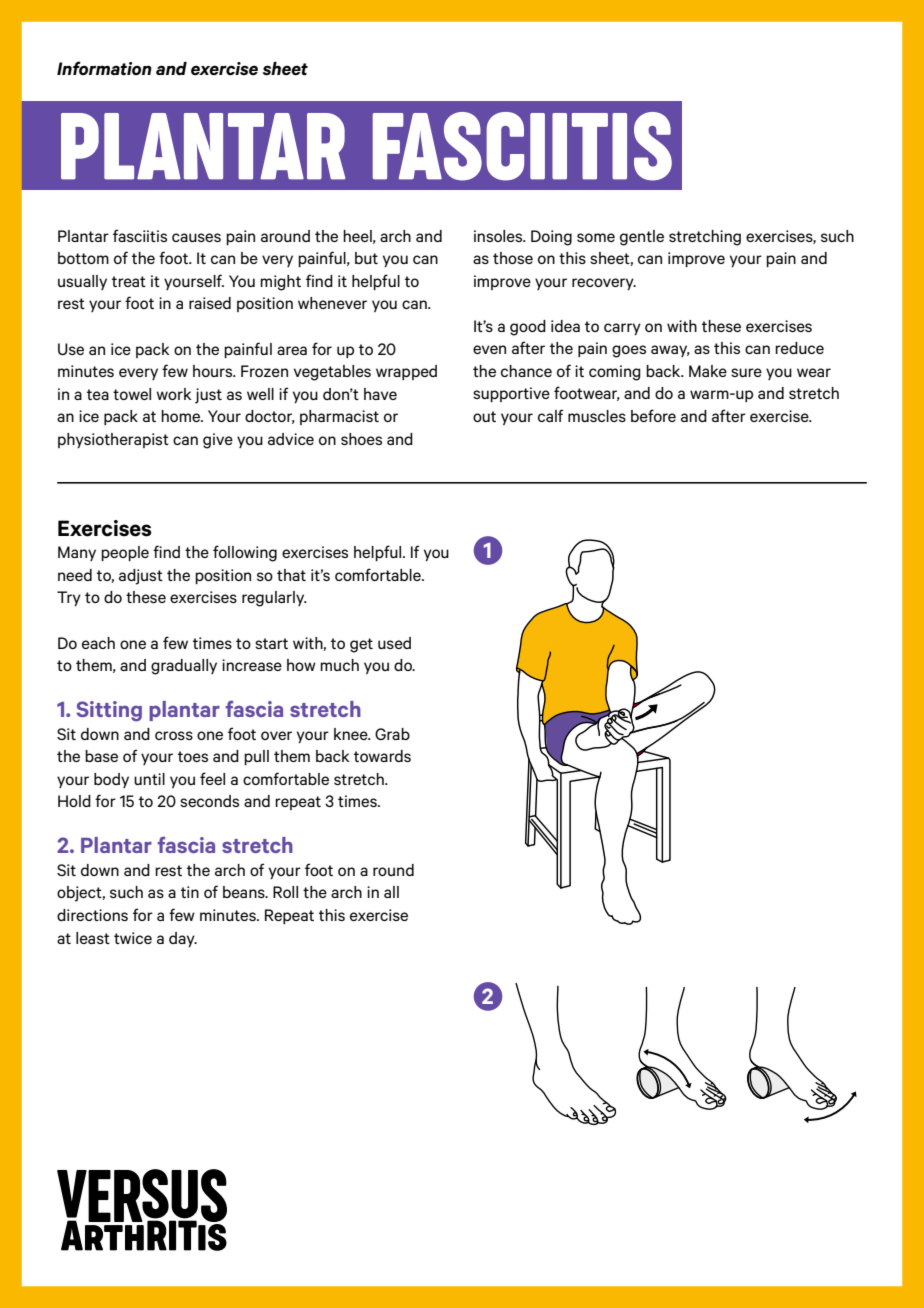 The width and height of the page is (924, 1308). I want to click on treat, so click(129, 281).
